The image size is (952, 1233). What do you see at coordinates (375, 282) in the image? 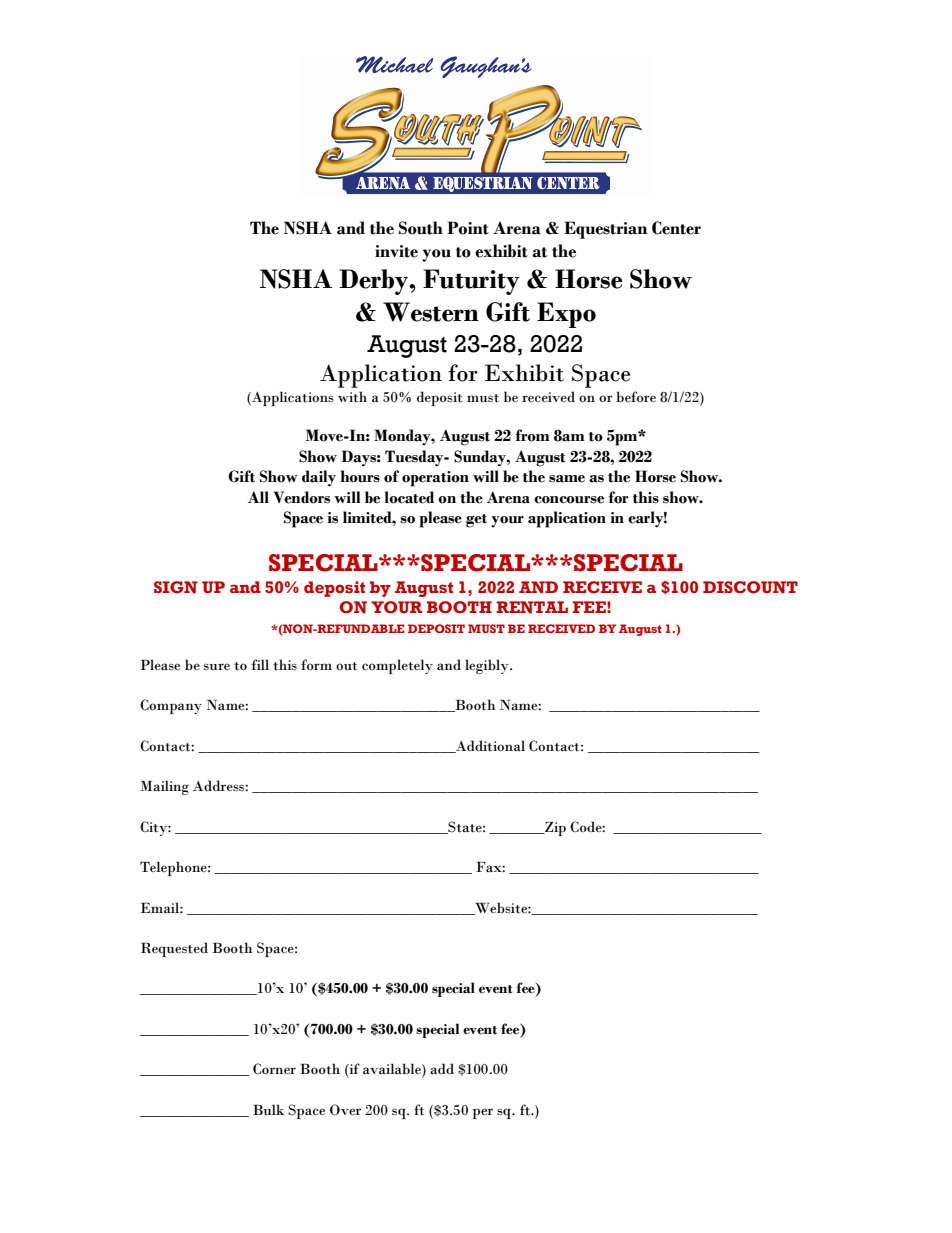
I see `Derby` at bounding box center [375, 282].
